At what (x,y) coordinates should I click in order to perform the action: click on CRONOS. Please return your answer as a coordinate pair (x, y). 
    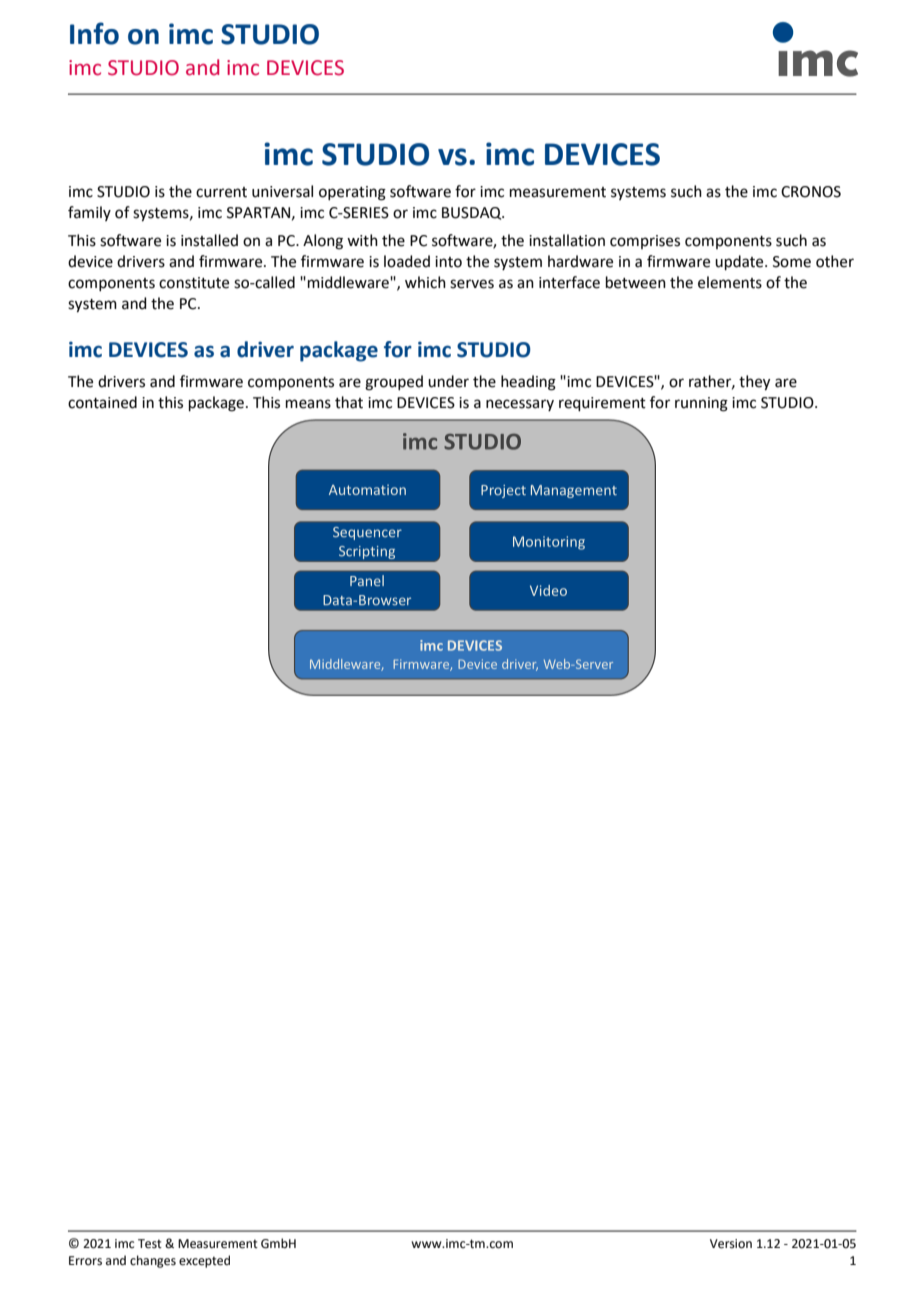
    Looking at the image, I should click on (811, 192).
